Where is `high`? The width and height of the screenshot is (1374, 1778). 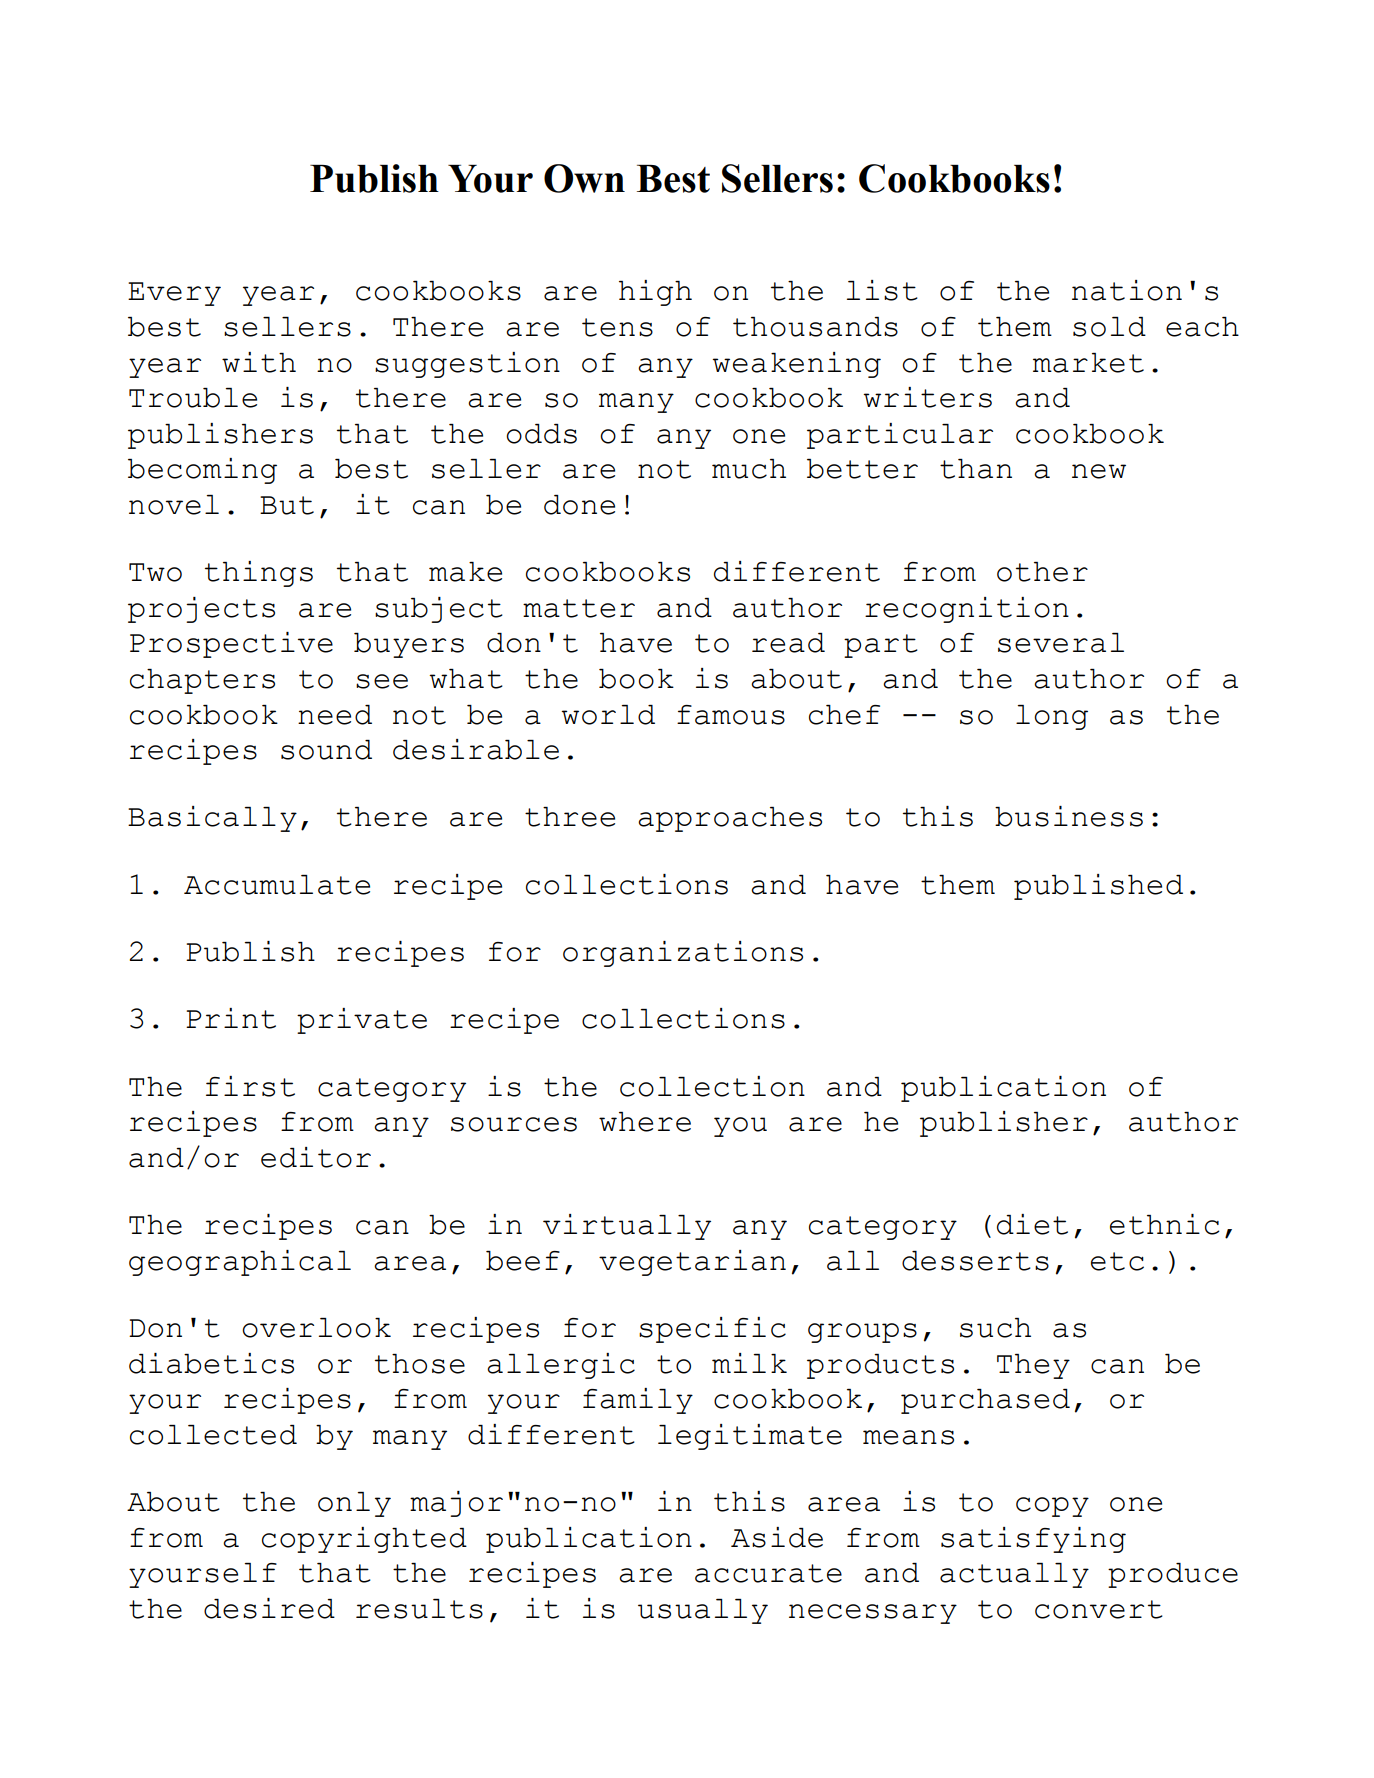
high is located at coordinates (655, 293).
